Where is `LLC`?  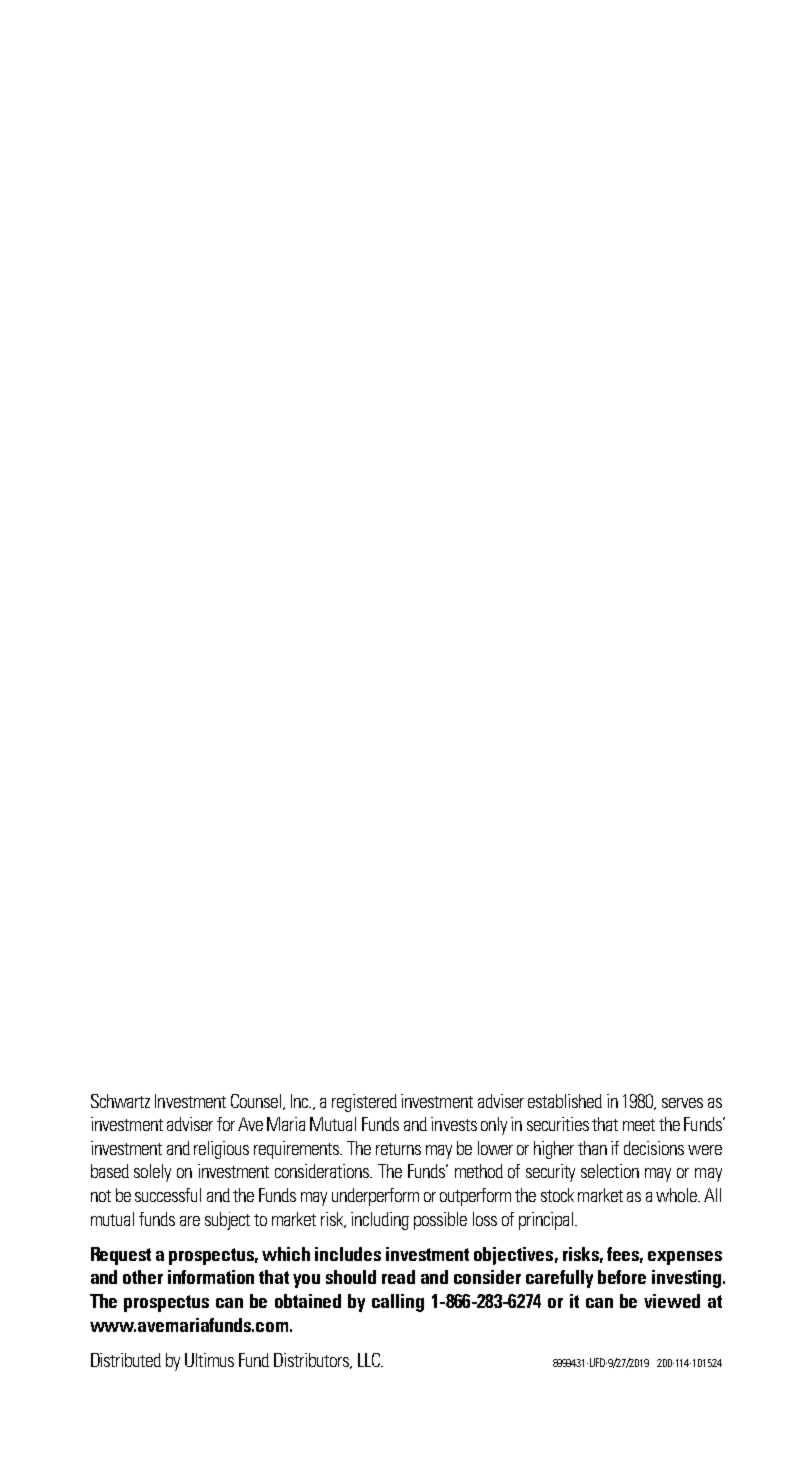 LLC is located at coordinates (370, 1360).
